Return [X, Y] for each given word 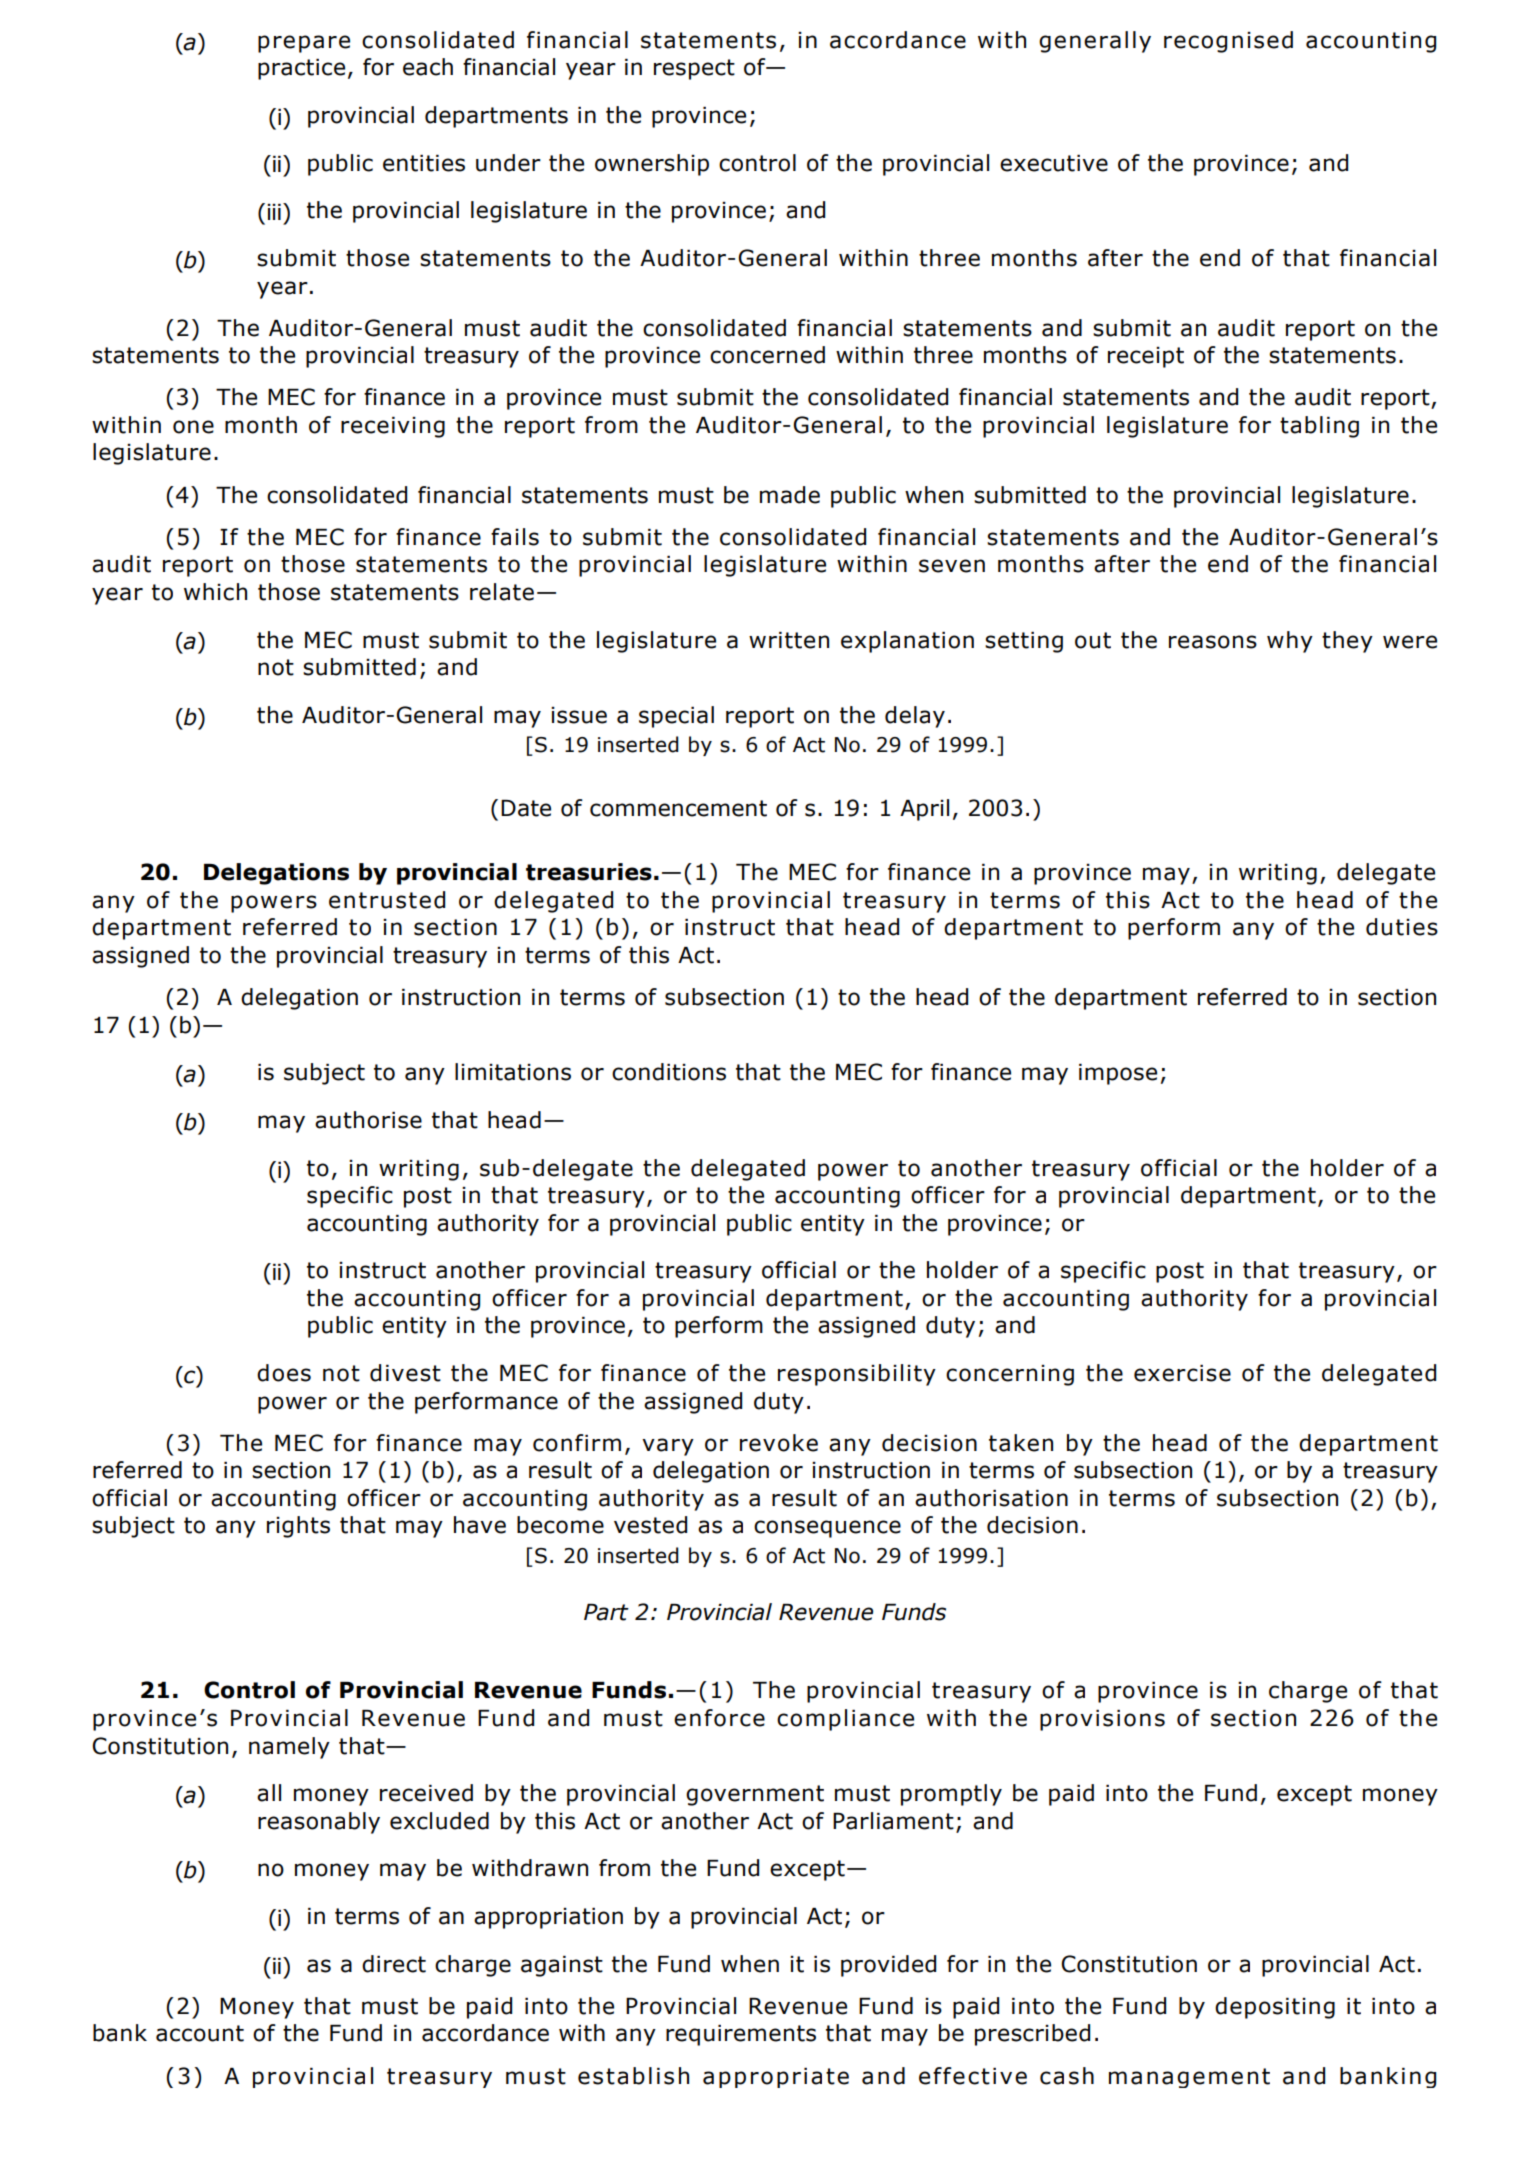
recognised [1228, 42]
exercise [1182, 1373]
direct [394, 1964]
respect [694, 69]
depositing [1275, 2008]
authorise [368, 1120]
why [1290, 642]
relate [502, 592]
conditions [669, 1072]
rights [298, 1527]
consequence [827, 1529]
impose [1118, 1074]
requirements [741, 2035]
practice [301, 69]
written [789, 640]
